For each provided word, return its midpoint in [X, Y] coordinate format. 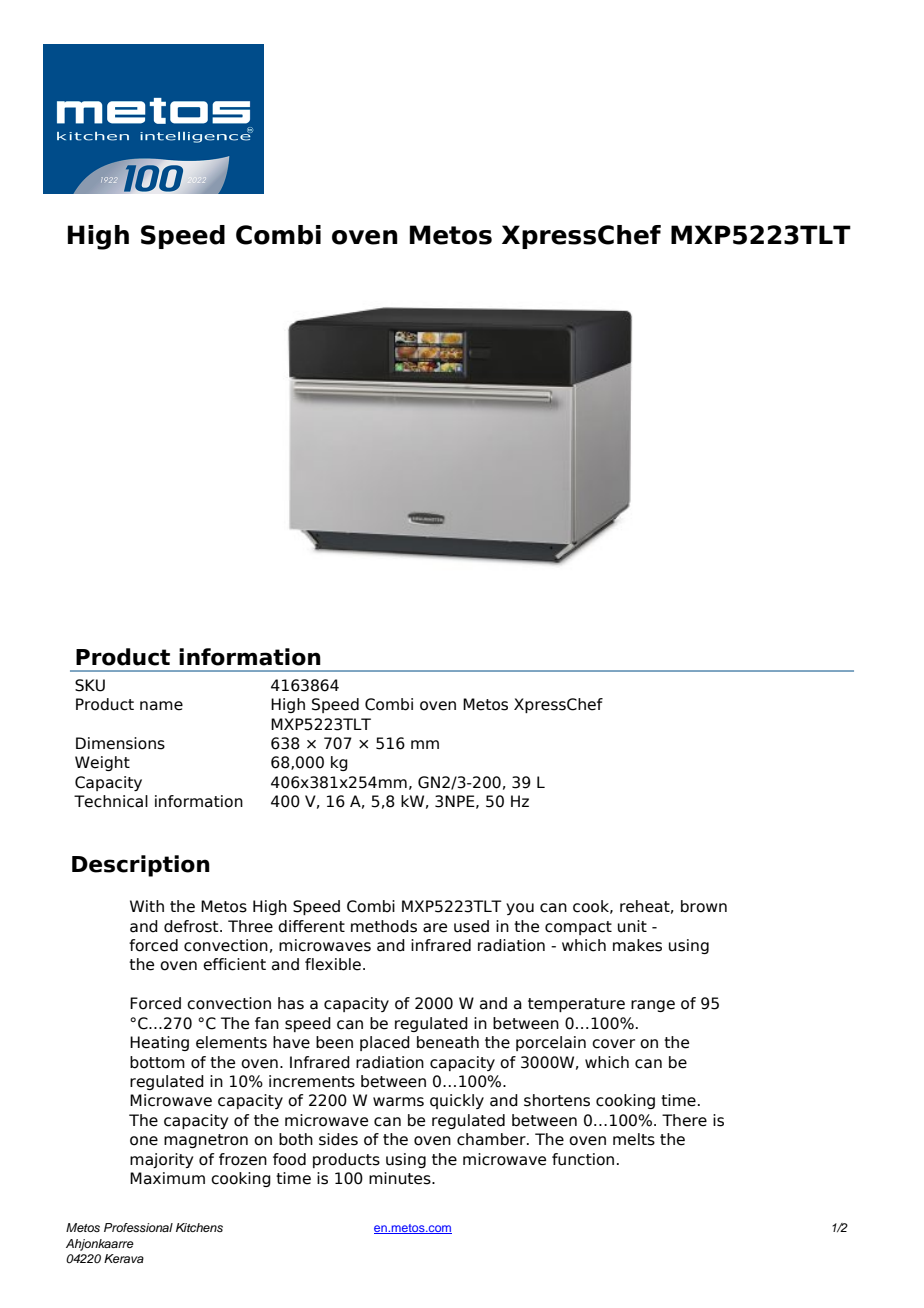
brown [704, 906]
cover [613, 1044]
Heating [159, 1043]
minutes [401, 1178]
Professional [138, 1227]
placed [385, 1043]
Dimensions [120, 743]
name [161, 706]
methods [384, 926]
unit [632, 926]
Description [141, 866]
